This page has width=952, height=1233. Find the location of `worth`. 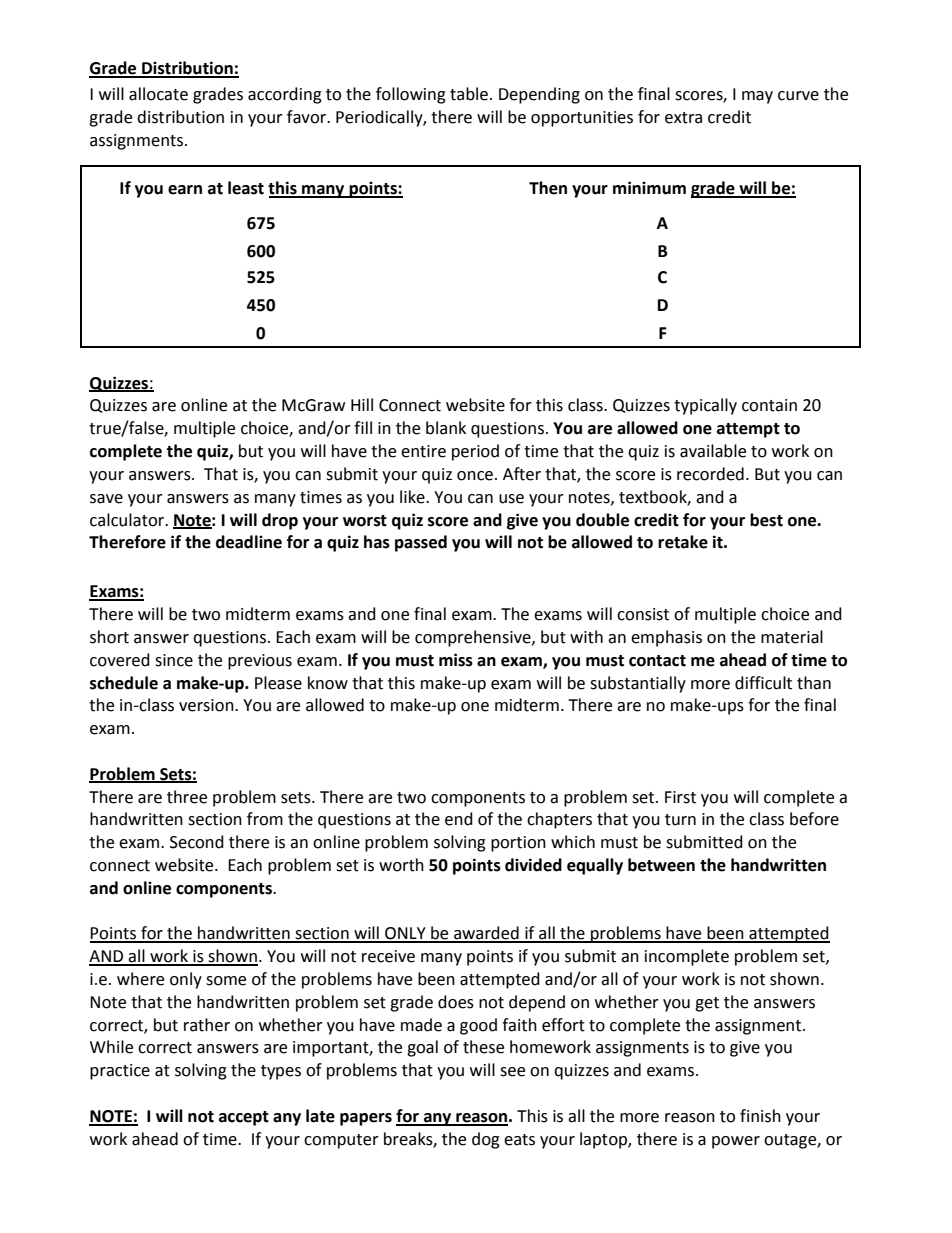

worth is located at coordinates (401, 865).
